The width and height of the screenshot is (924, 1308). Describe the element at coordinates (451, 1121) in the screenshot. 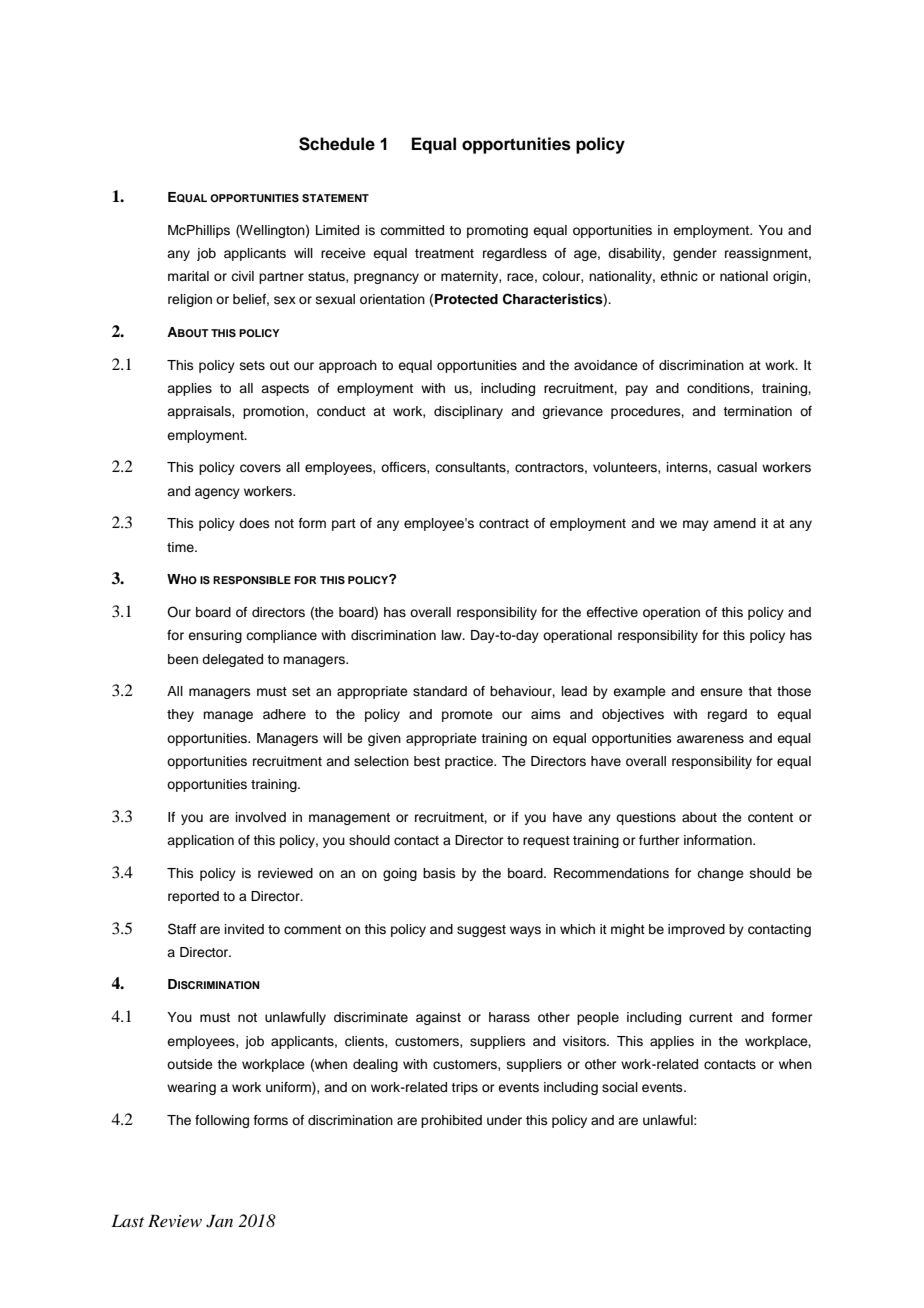

I see `prohibited` at that location.
